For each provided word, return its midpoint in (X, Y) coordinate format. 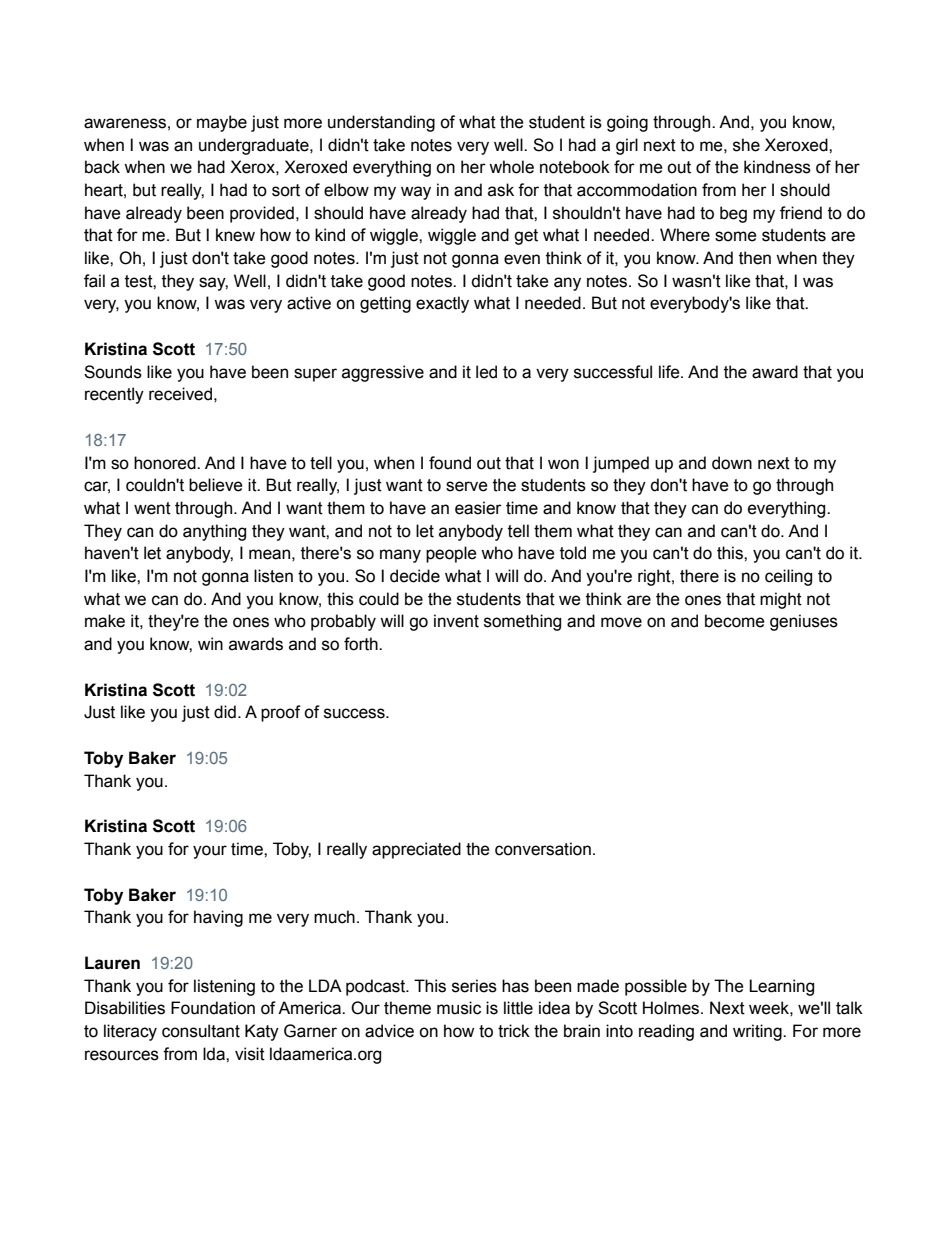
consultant (201, 1031)
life (670, 372)
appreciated (416, 850)
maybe (222, 123)
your (210, 852)
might (781, 600)
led (486, 372)
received (180, 394)
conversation (543, 849)
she (746, 145)
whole (511, 167)
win (210, 643)
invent (456, 621)
